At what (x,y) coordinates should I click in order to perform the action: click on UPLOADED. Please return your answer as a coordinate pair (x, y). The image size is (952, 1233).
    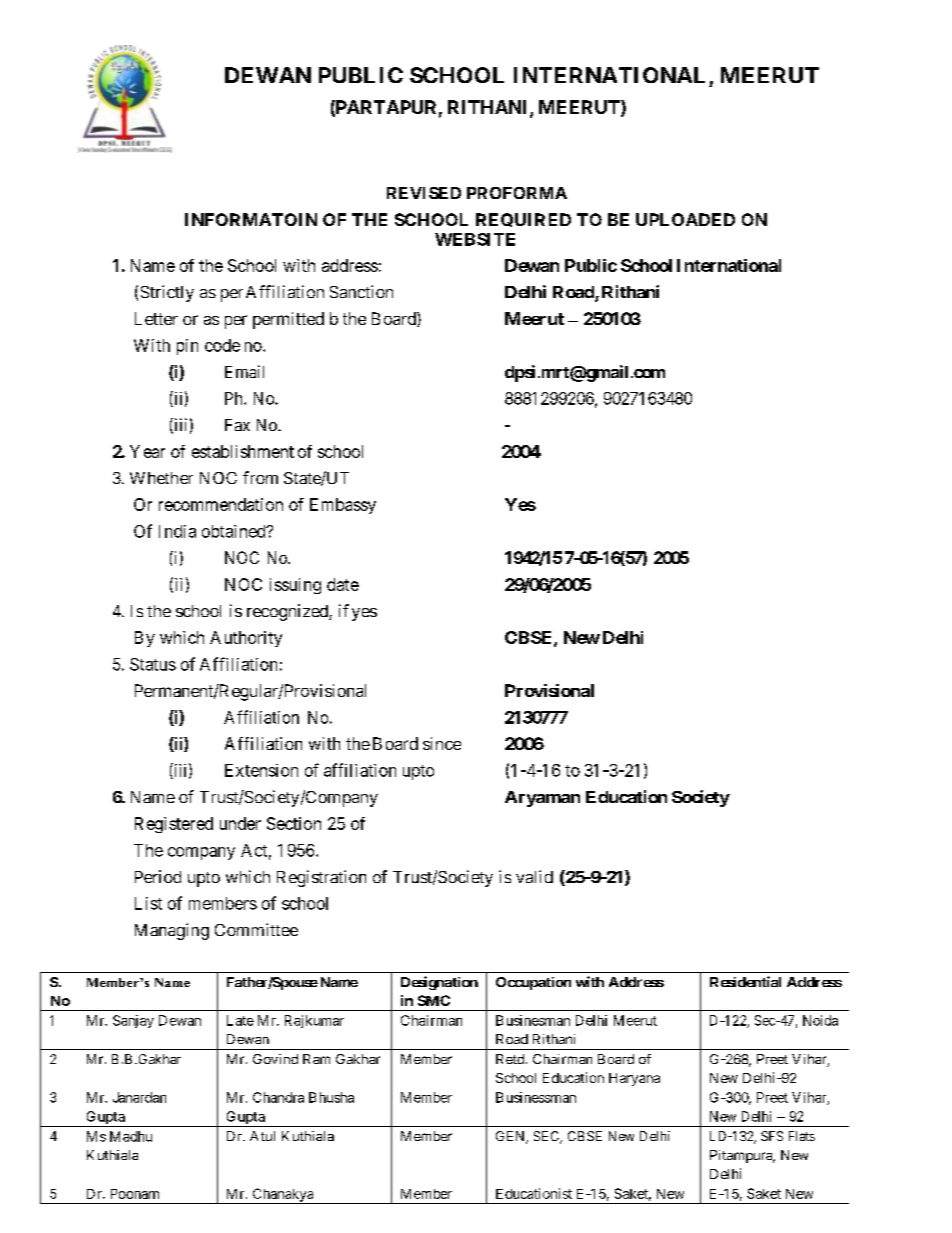
    Looking at the image, I should click on (685, 219).
